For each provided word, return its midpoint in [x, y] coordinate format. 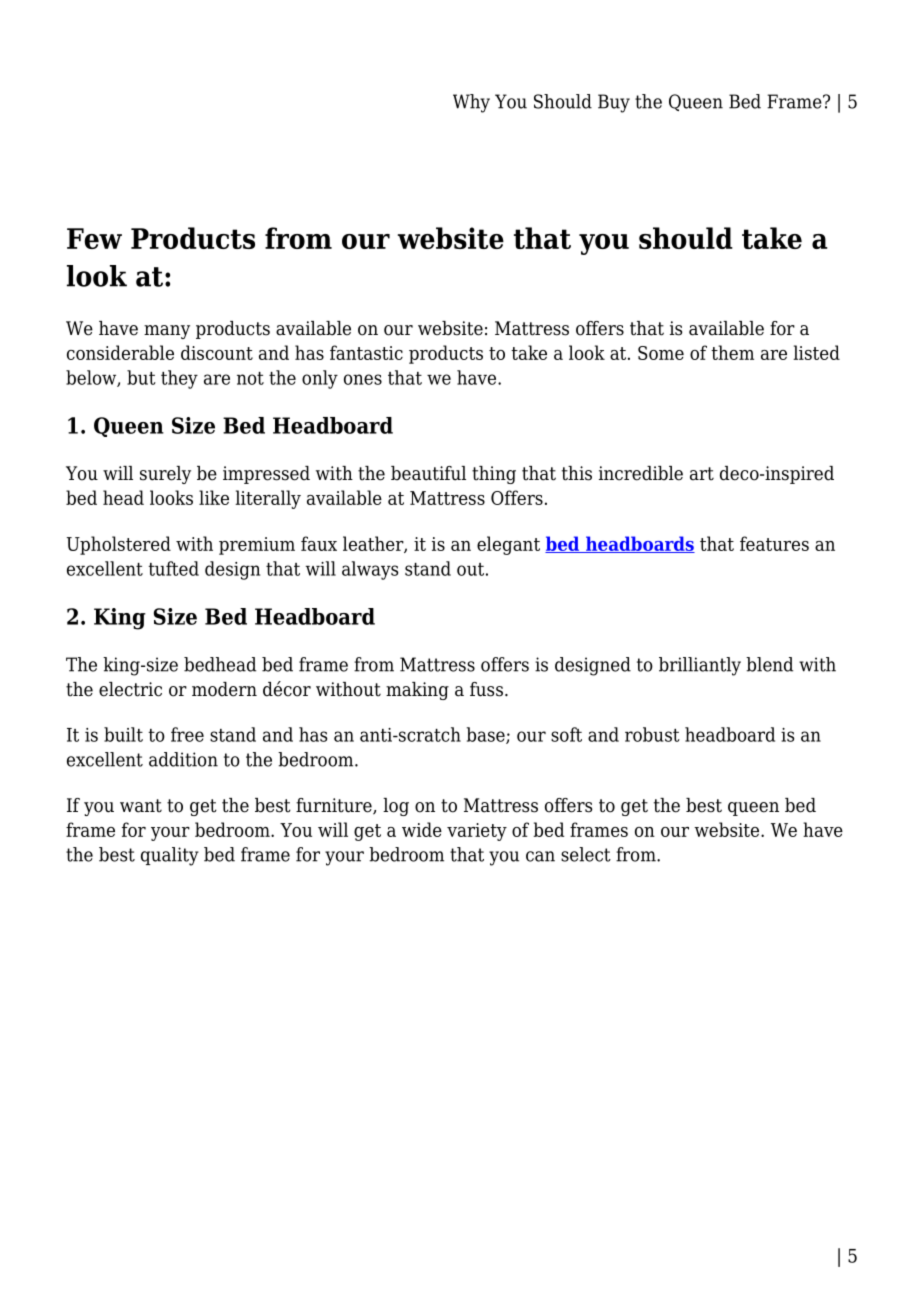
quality [170, 856]
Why [471, 103]
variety [477, 832]
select [586, 854]
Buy [614, 103]
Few [94, 238]
